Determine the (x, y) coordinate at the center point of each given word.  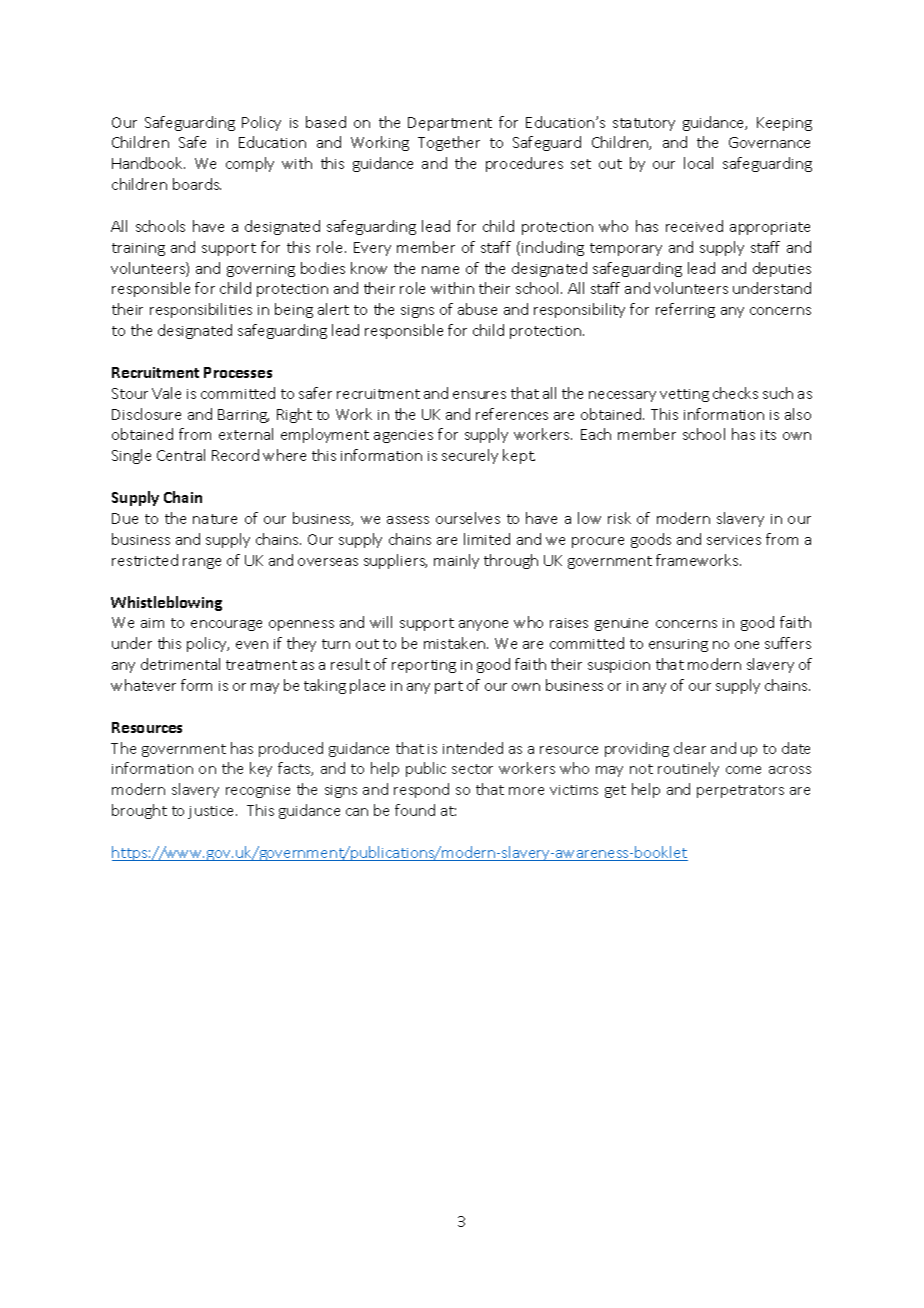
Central (181, 455)
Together (449, 143)
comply (250, 164)
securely (470, 456)
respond (421, 790)
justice (212, 812)
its (768, 435)
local (698, 163)
